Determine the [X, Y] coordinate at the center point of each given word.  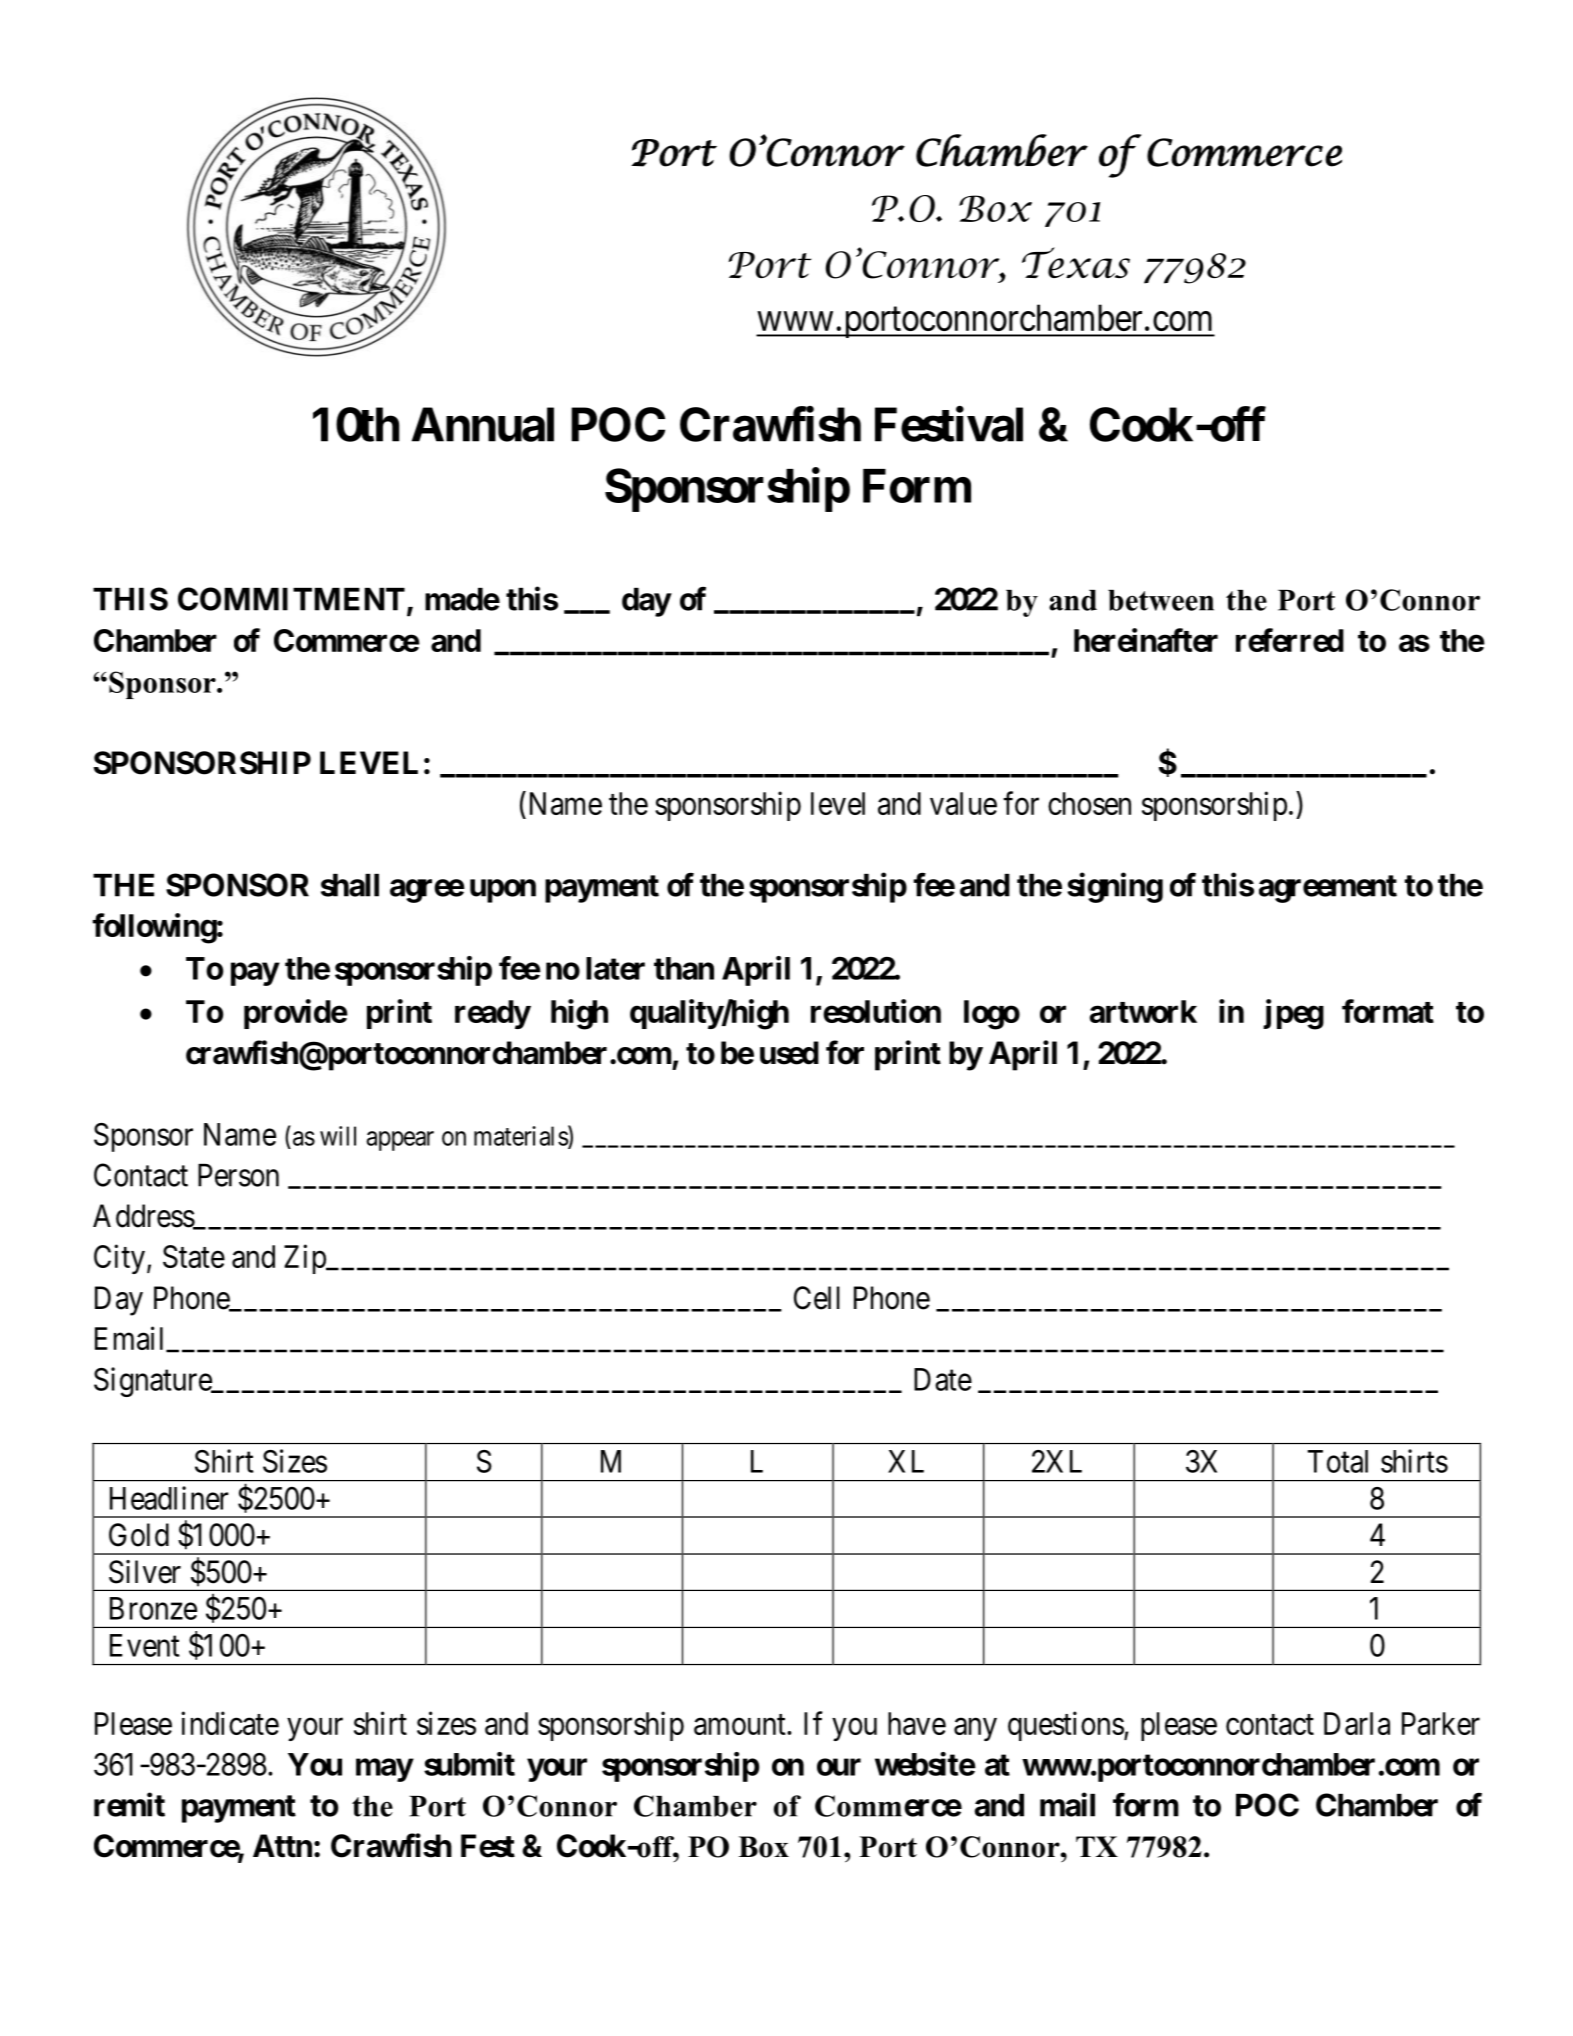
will [338, 1136]
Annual [483, 424]
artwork [1143, 1011]
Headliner [169, 1498]
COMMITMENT [291, 599]
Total [1338, 1461]
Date [943, 1379]
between [1161, 600]
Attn [282, 1846]
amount [741, 1725]
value [963, 803]
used [789, 1053]
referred [1290, 640]
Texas [1076, 262]
